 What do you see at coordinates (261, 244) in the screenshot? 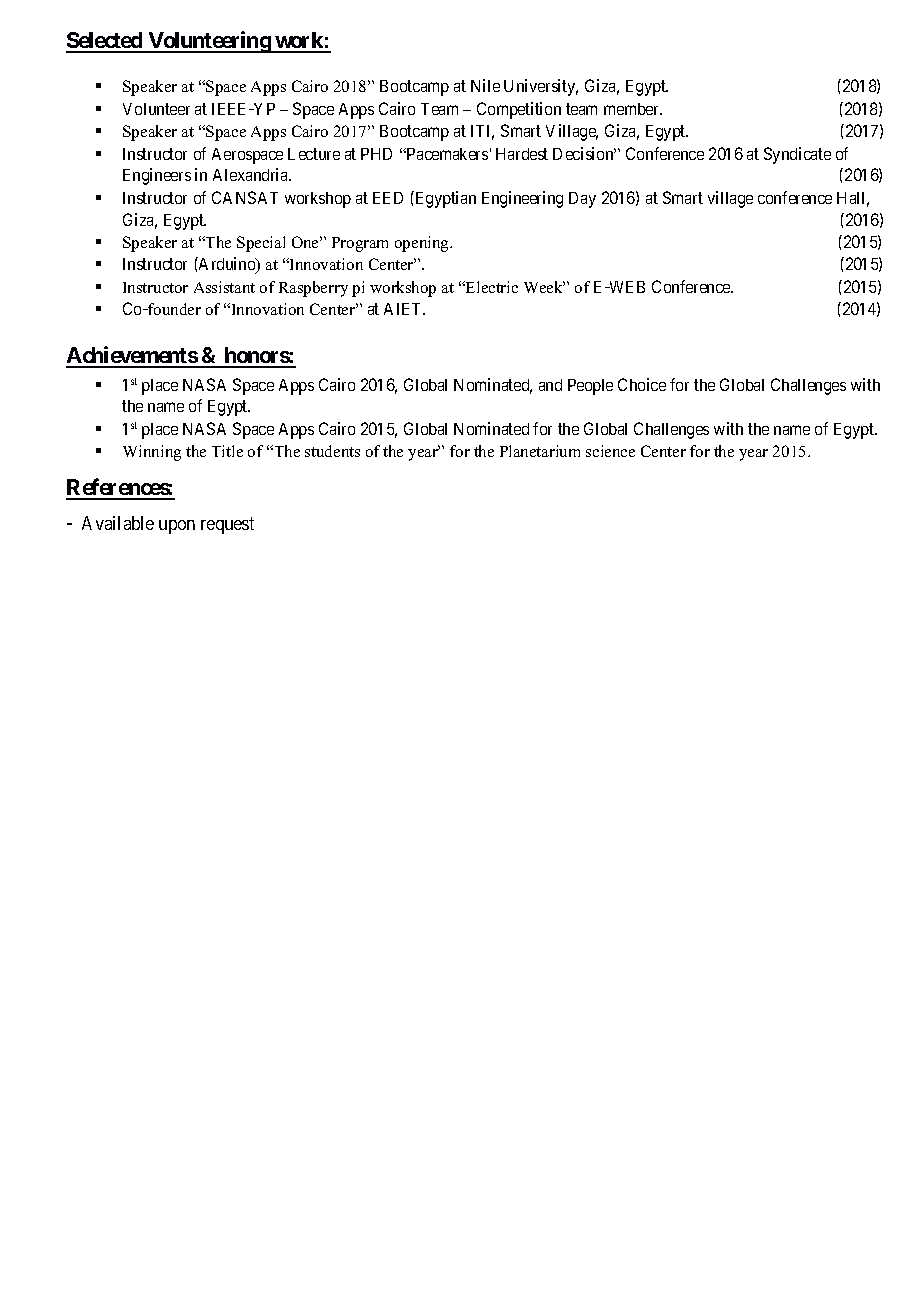
I see `Special` at bounding box center [261, 244].
